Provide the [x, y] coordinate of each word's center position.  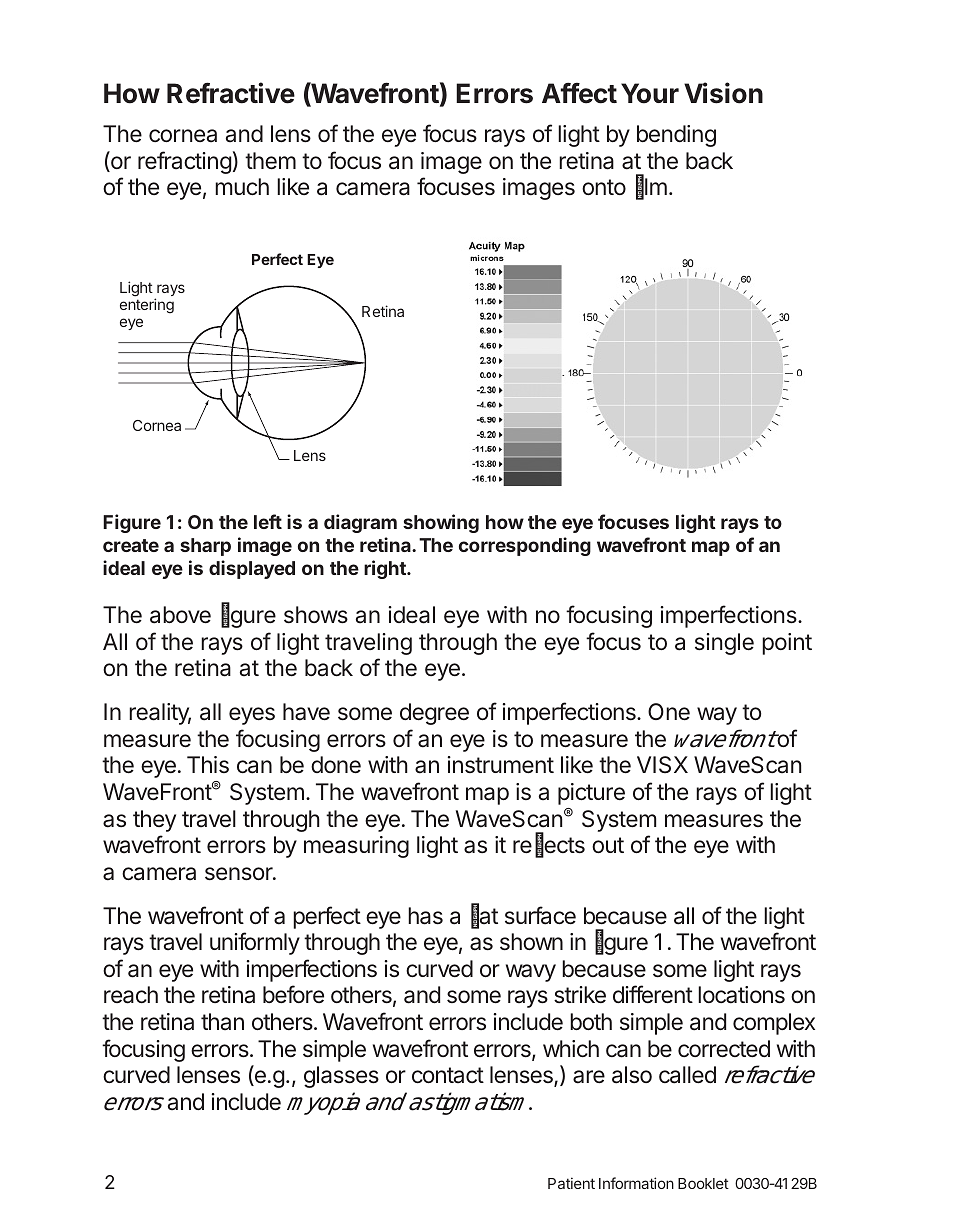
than [222, 1022]
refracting [184, 162]
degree [434, 714]
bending [676, 136]
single [724, 644]
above [180, 615]
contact [448, 1075]
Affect [579, 93]
